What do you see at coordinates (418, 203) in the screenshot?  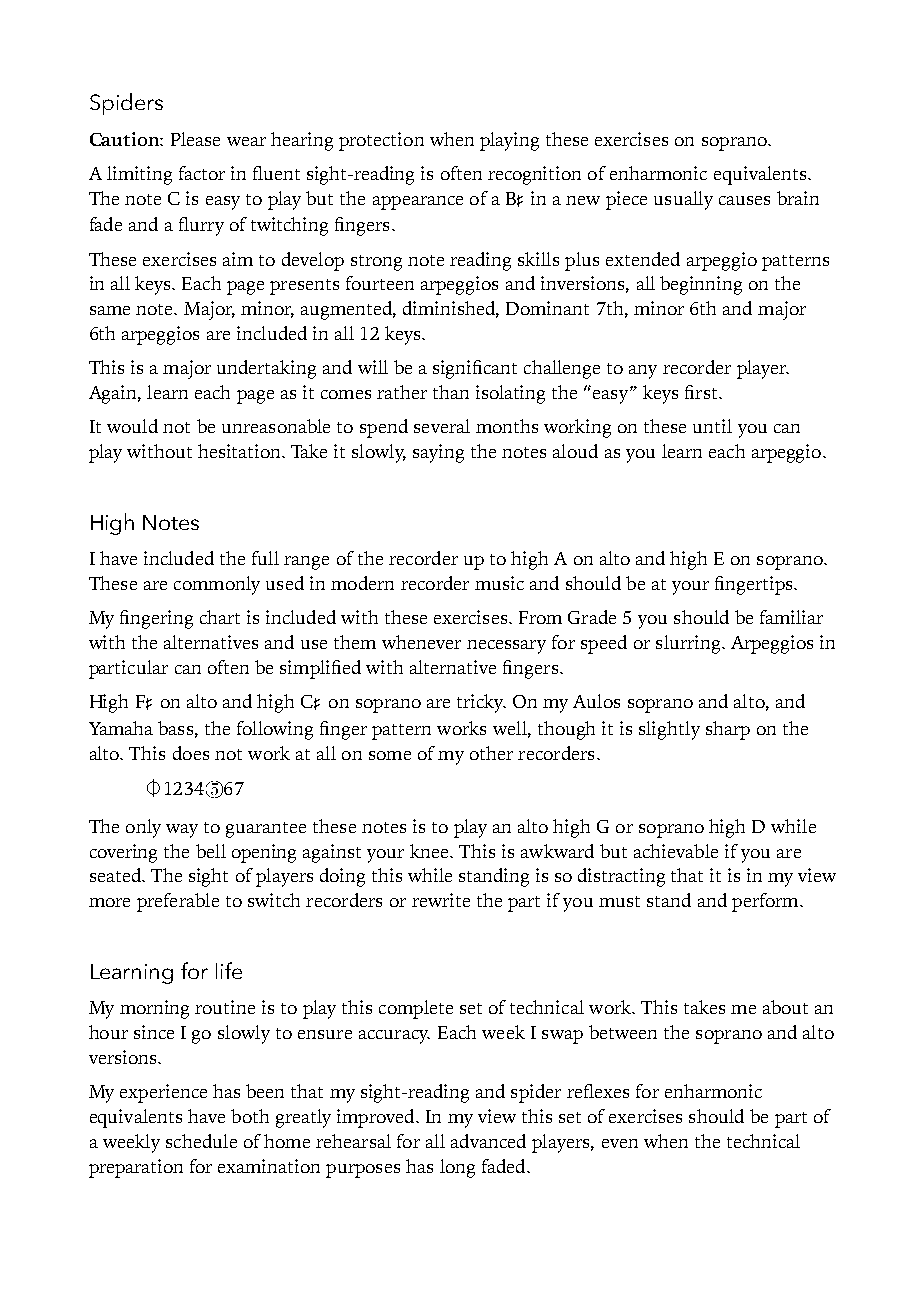 I see `appearance` at bounding box center [418, 203].
